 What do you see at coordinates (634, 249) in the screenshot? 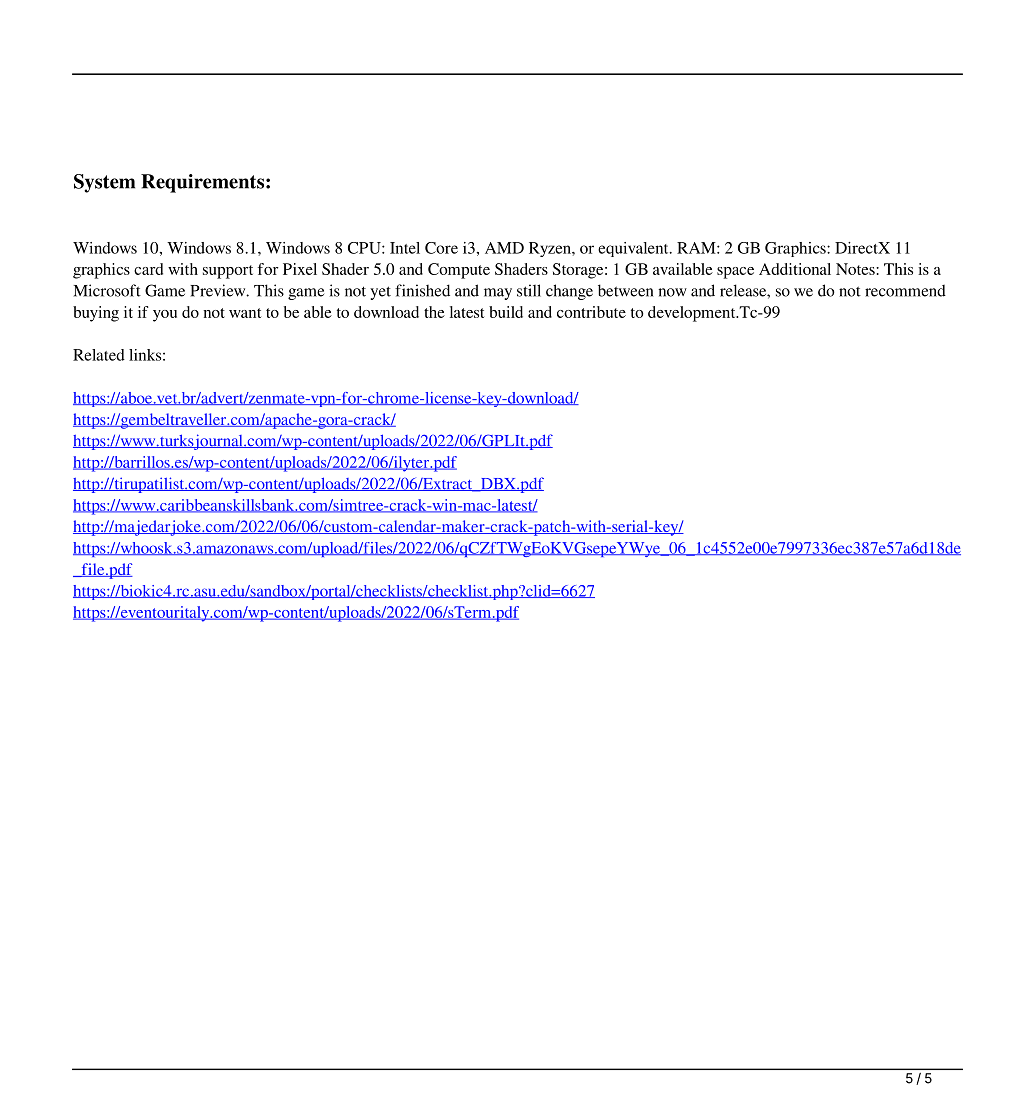
I see `equivalent` at bounding box center [634, 249].
